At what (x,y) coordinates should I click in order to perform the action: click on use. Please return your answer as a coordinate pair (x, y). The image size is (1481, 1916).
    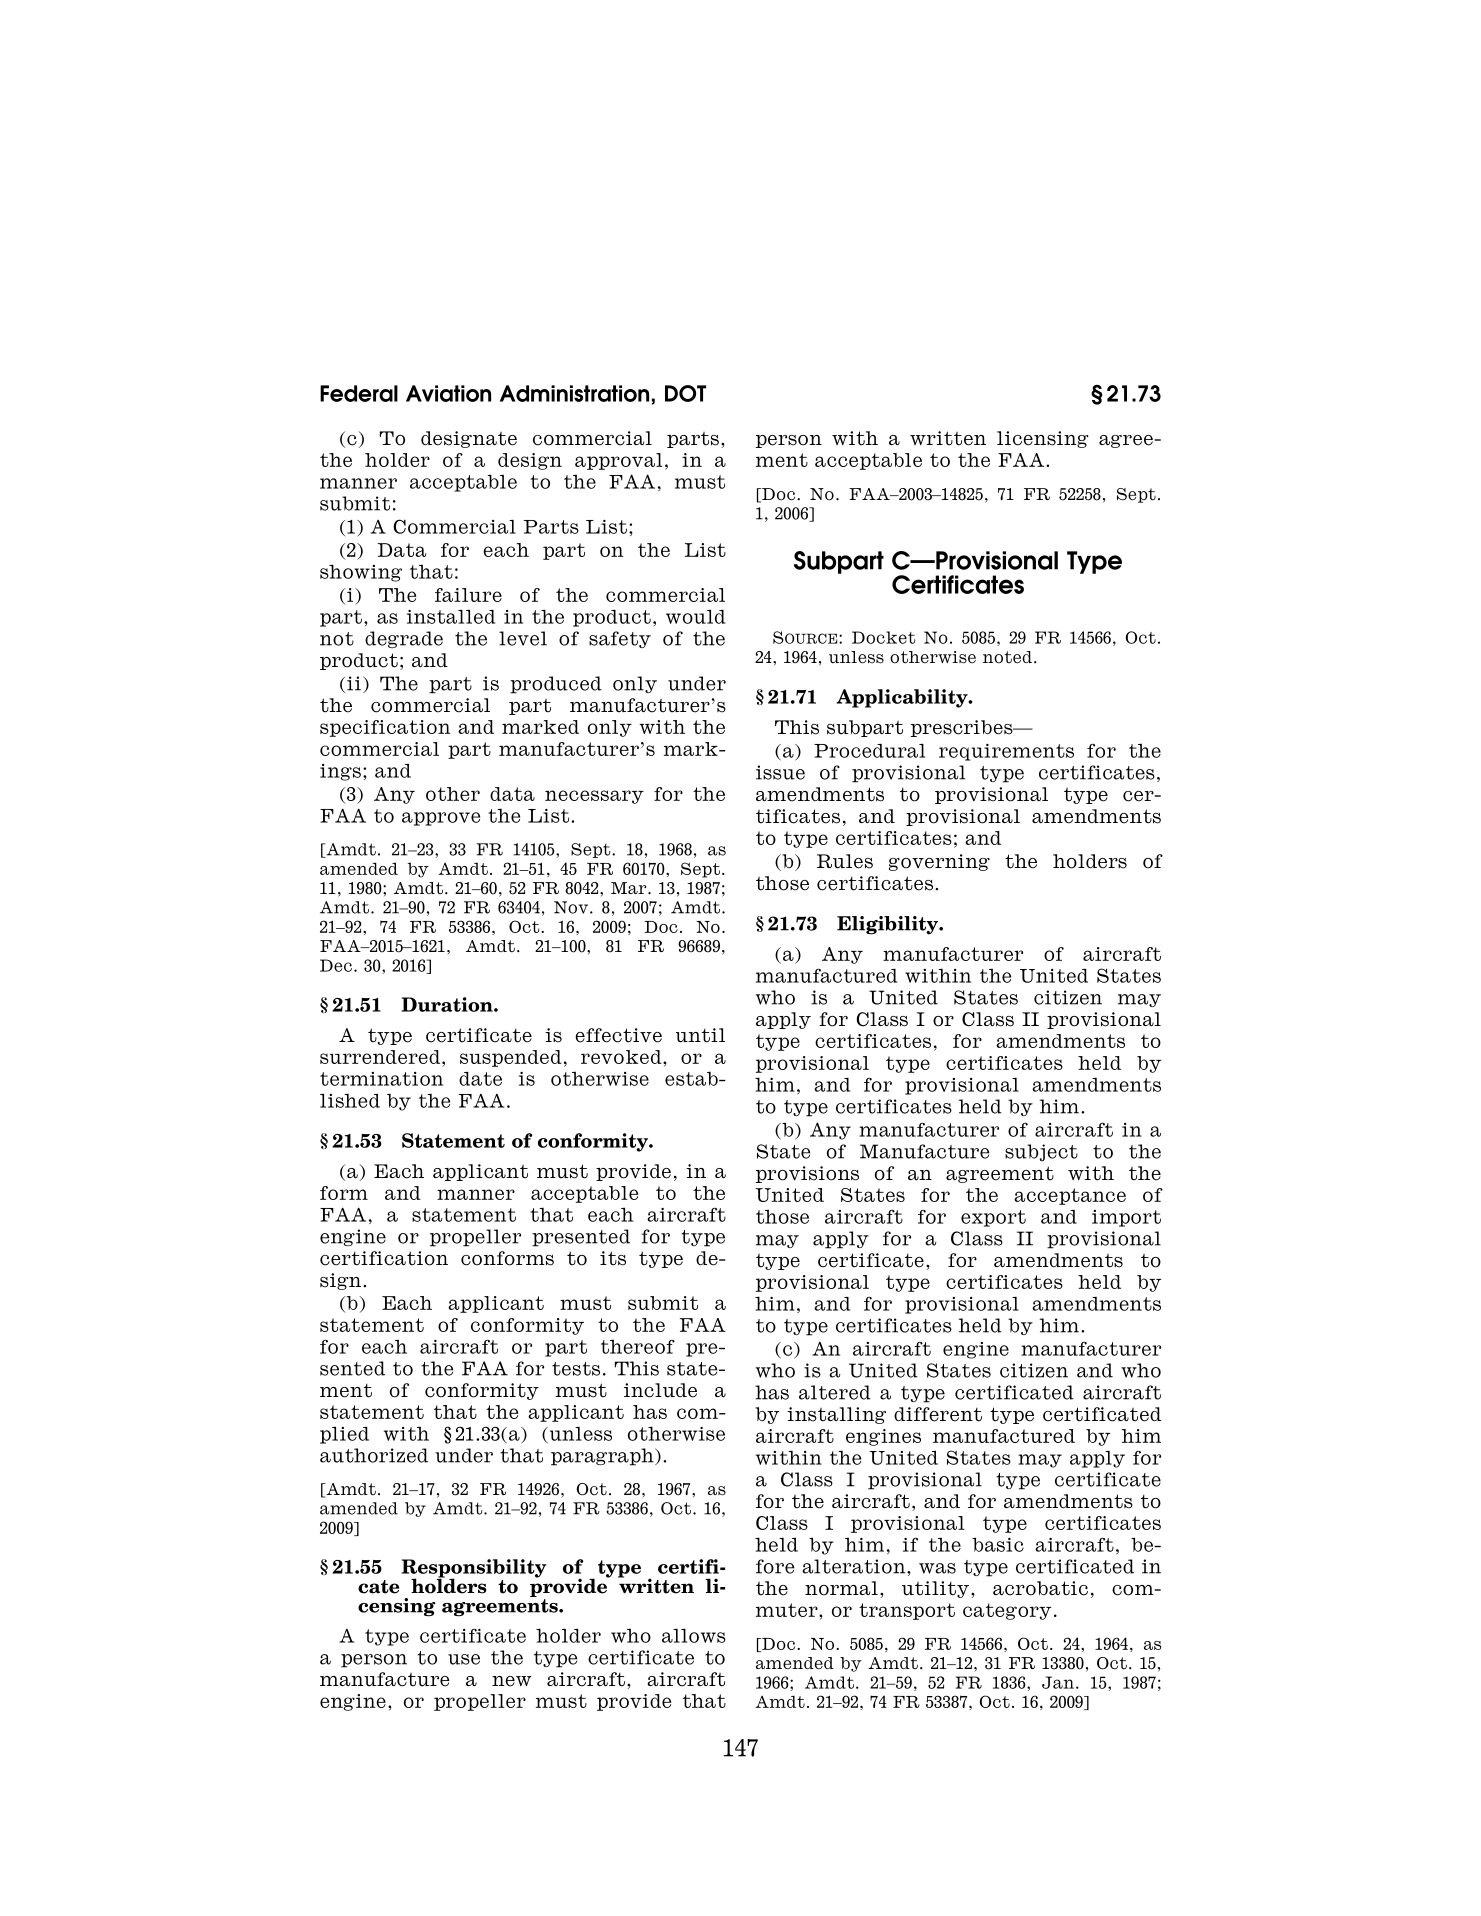
    Looking at the image, I should click on (464, 1659).
